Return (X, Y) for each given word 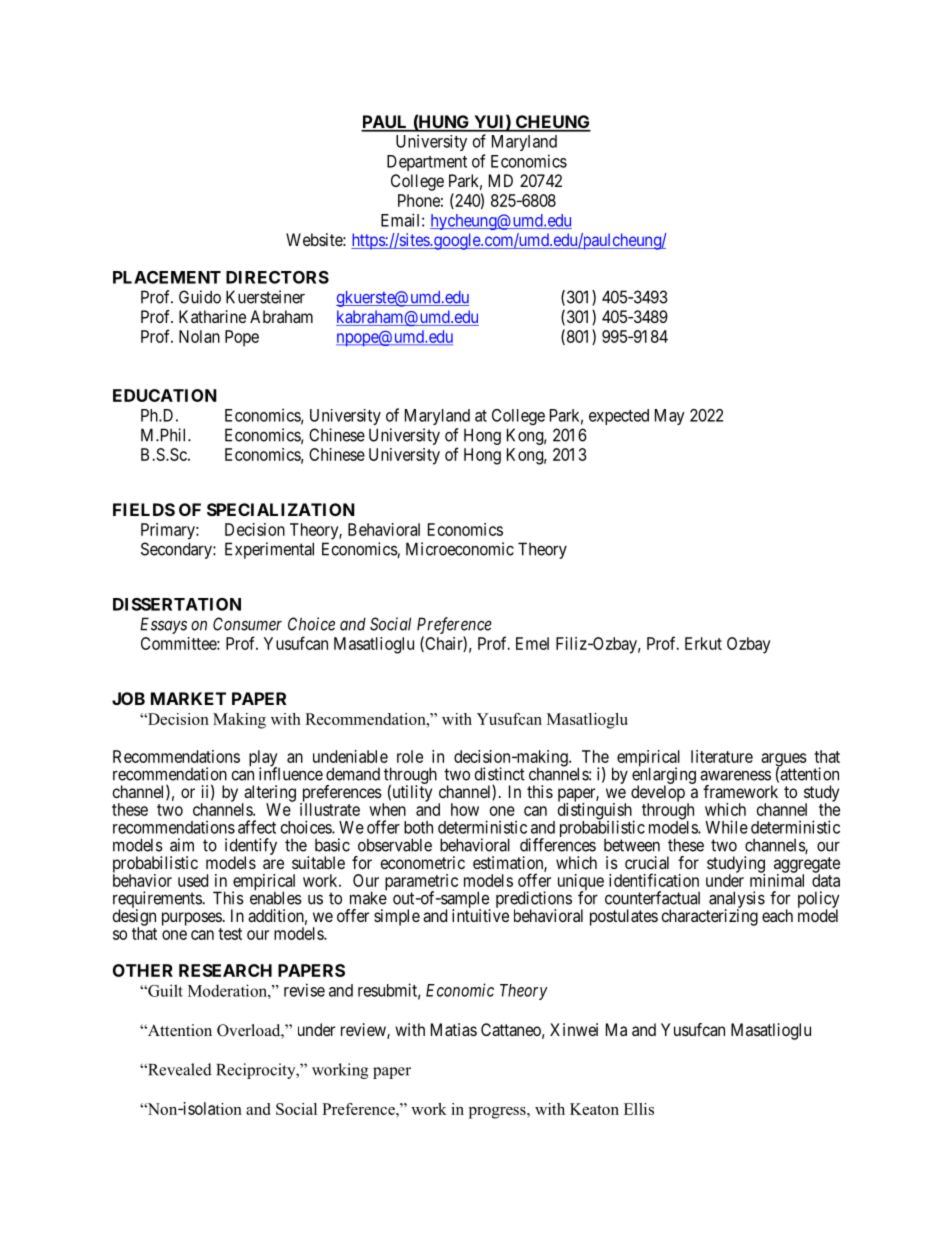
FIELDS (144, 509)
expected (619, 417)
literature (722, 756)
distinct (500, 774)
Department (427, 163)
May (670, 417)
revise (304, 990)
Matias (454, 1029)
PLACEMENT (167, 277)
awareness (735, 775)
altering (269, 794)
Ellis (639, 1109)
